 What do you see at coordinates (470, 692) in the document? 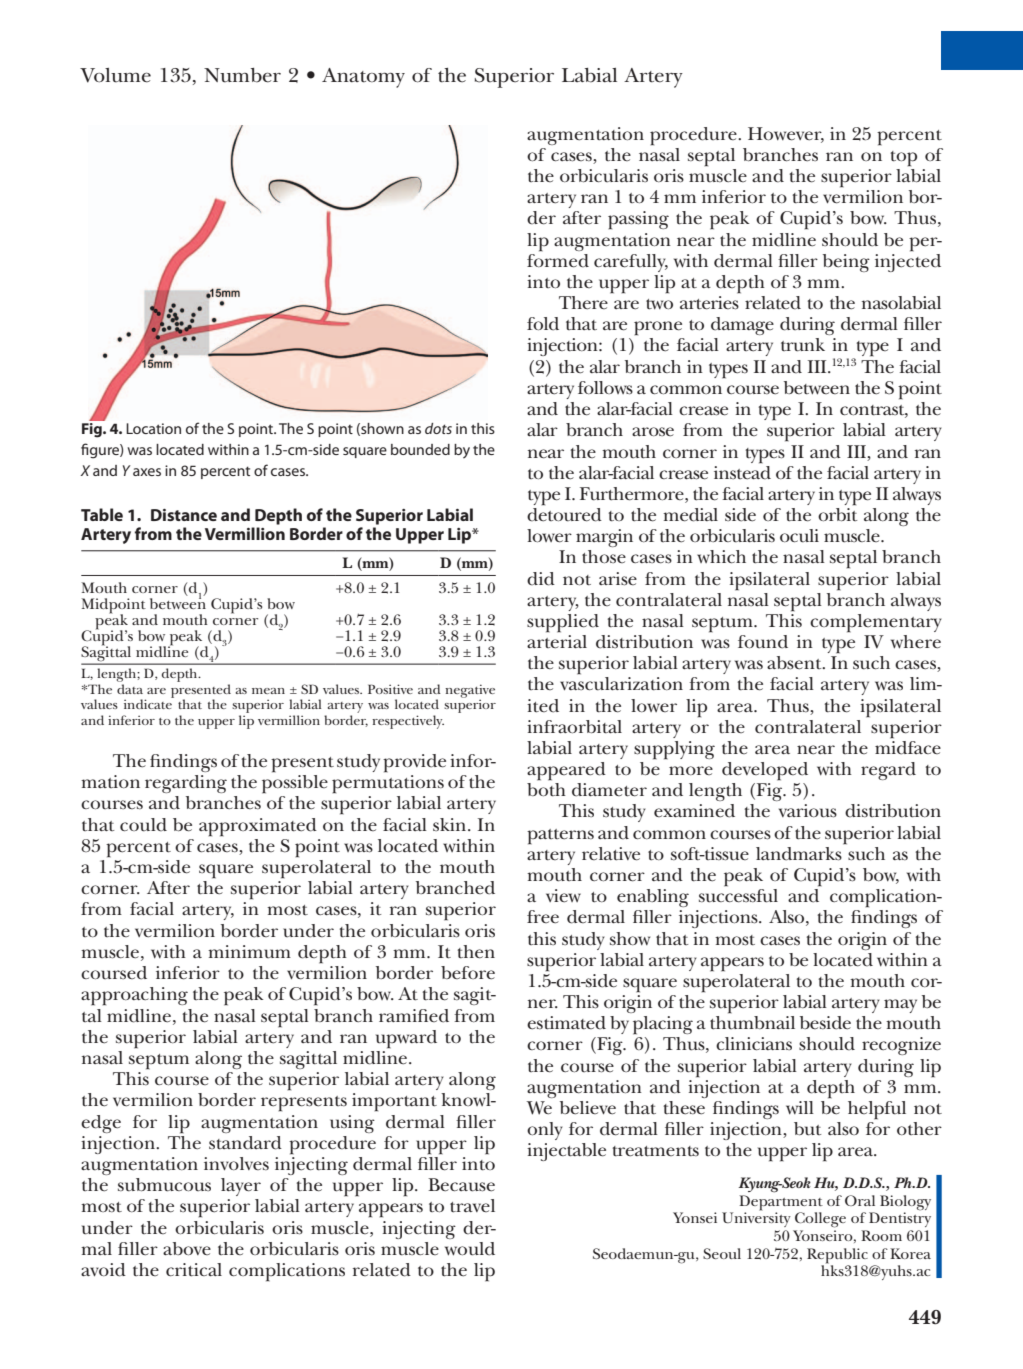
I see `negative` at bounding box center [470, 692].
